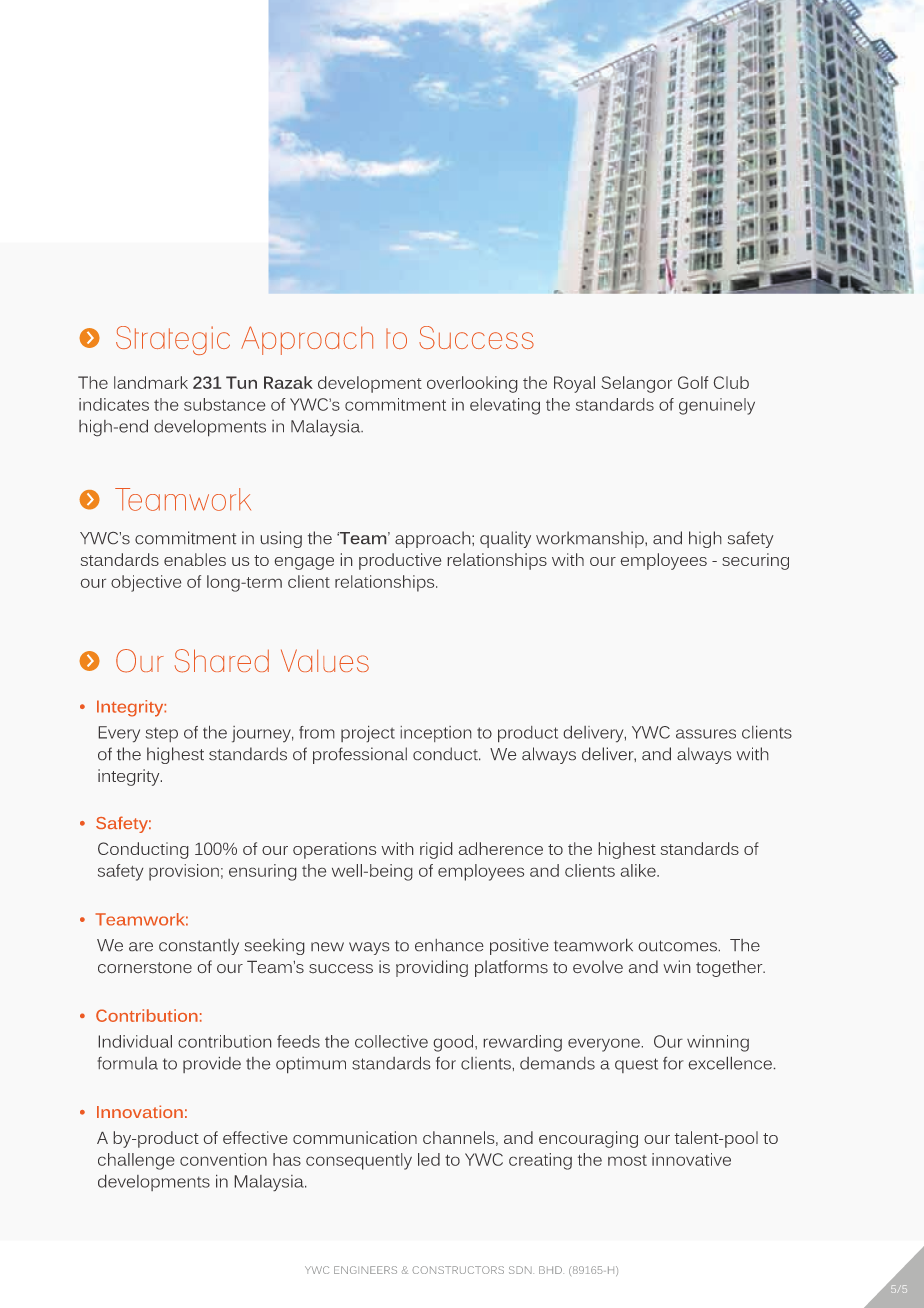 The image size is (924, 1308). Describe the element at coordinates (436, 734) in the image. I see `inception` at that location.
